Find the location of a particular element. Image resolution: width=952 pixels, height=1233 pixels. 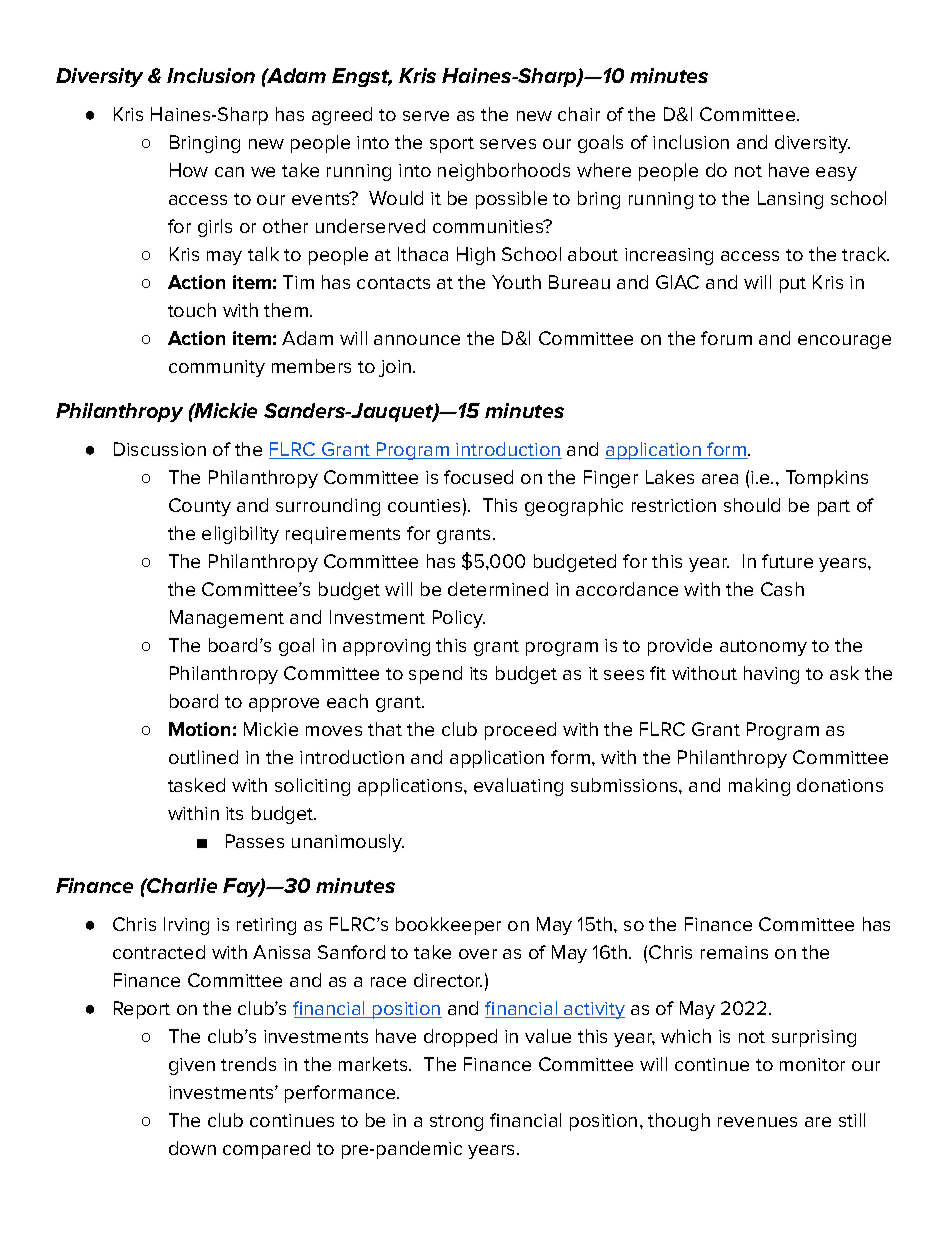

focused is located at coordinates (478, 477).
